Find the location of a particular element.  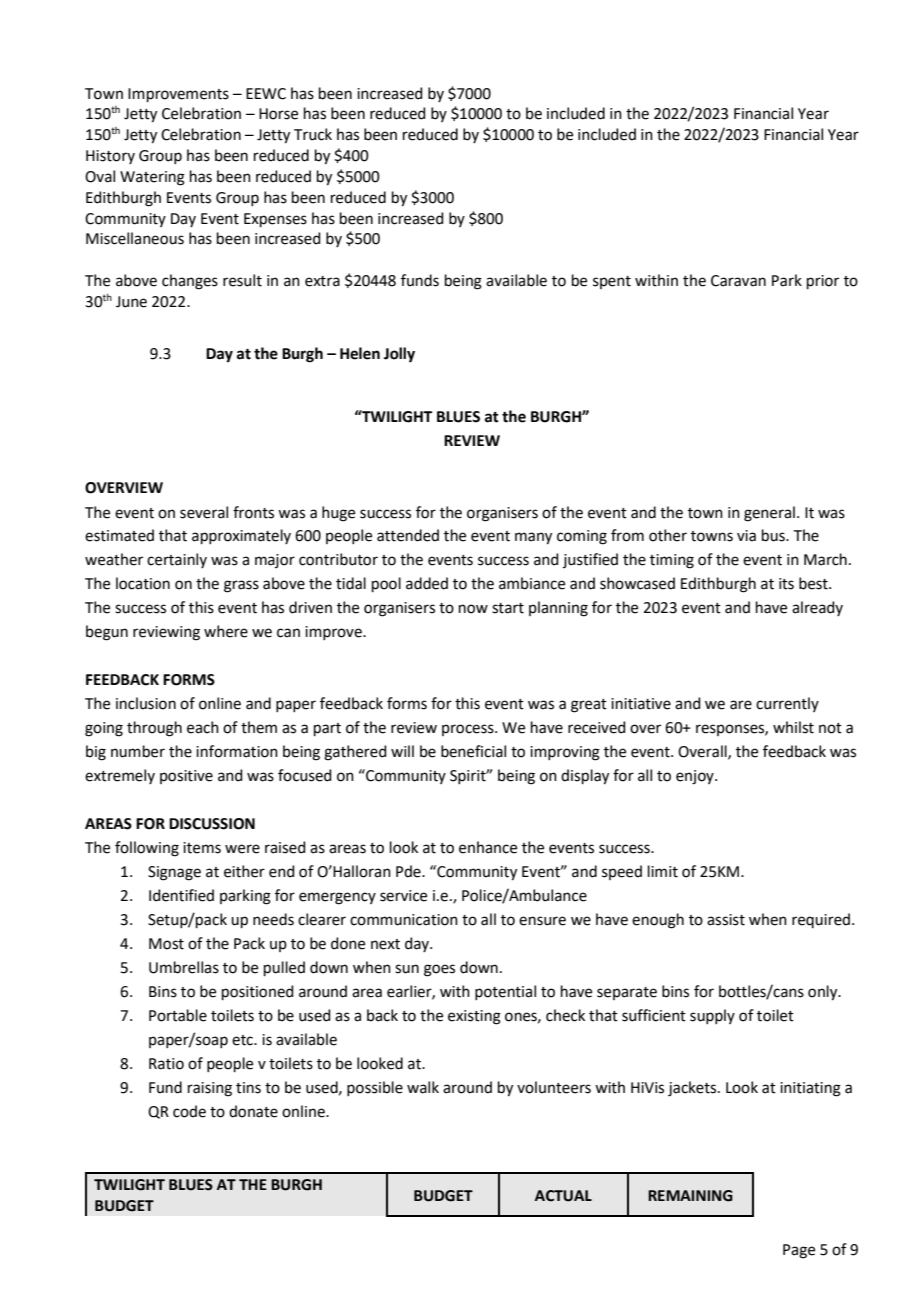

general is located at coordinates (769, 514).
